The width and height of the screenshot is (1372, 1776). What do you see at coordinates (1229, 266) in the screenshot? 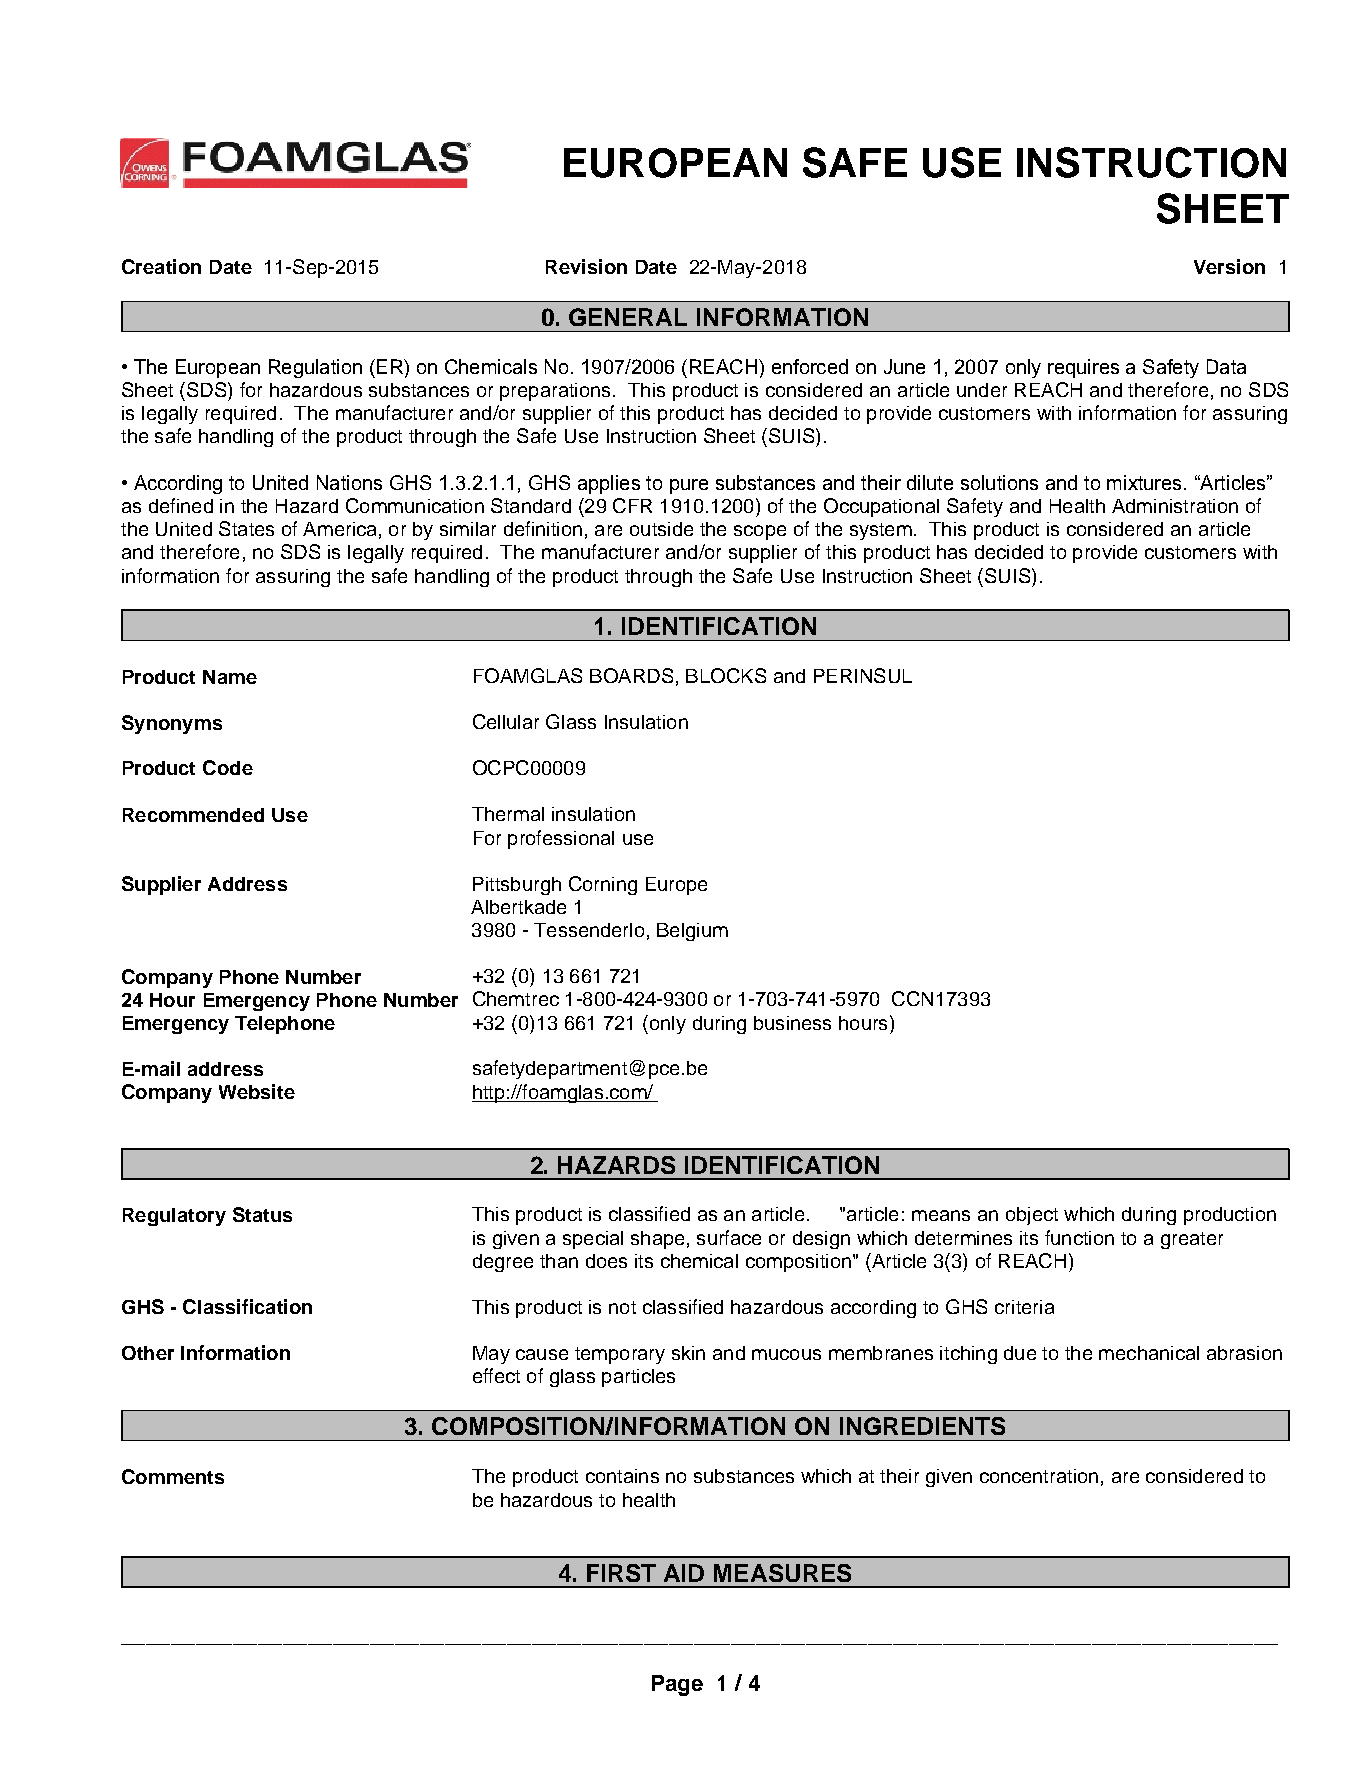
I see `Version` at bounding box center [1229, 266].
